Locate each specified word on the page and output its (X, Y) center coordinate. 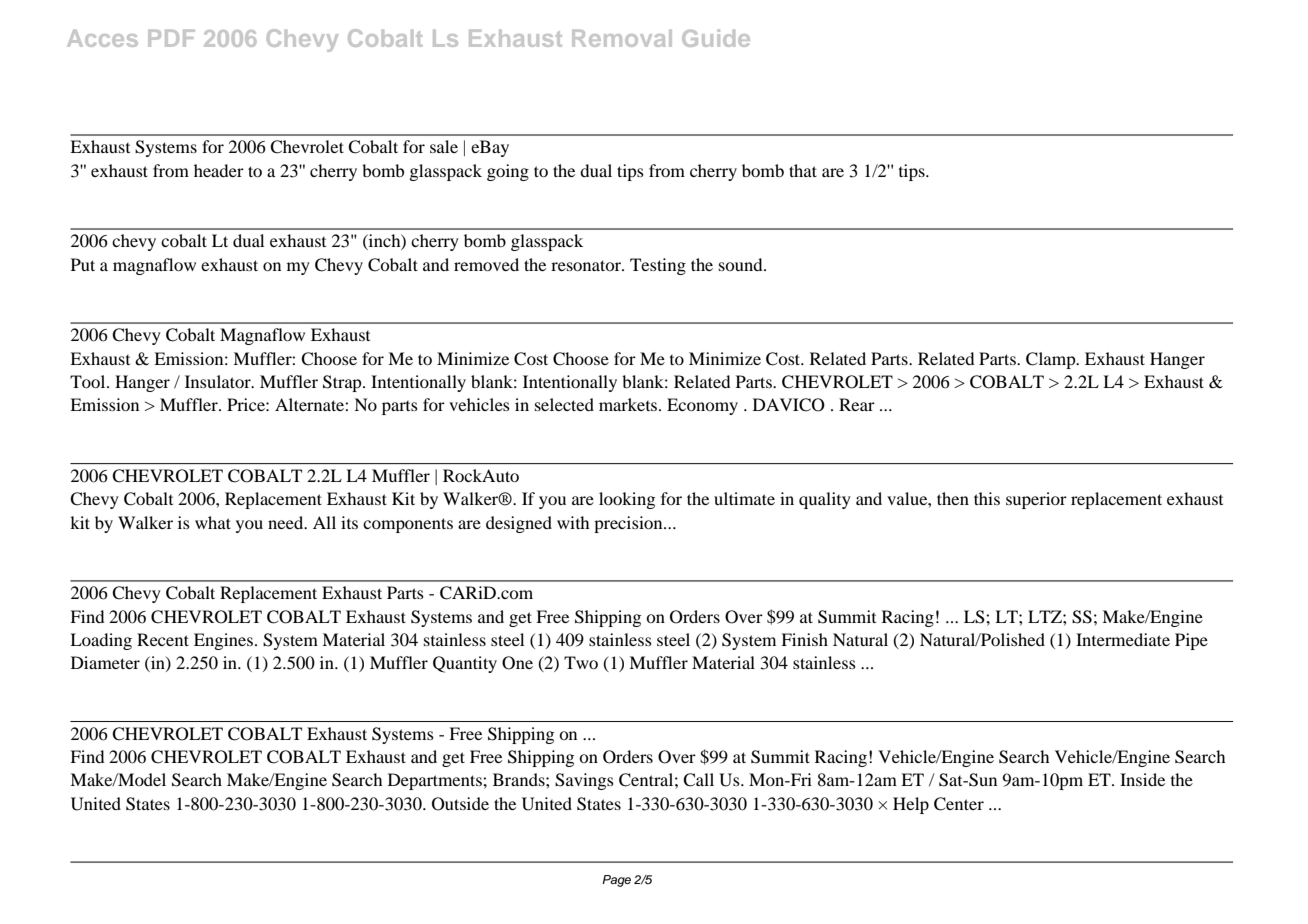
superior (1036, 500)
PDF (171, 38)
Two (581, 662)
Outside (460, 804)
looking (627, 500)
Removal (622, 38)
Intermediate (1123, 639)
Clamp (1052, 360)
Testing (658, 266)
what (213, 522)
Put (83, 264)
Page (616, 881)
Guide (716, 38)
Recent (163, 639)
